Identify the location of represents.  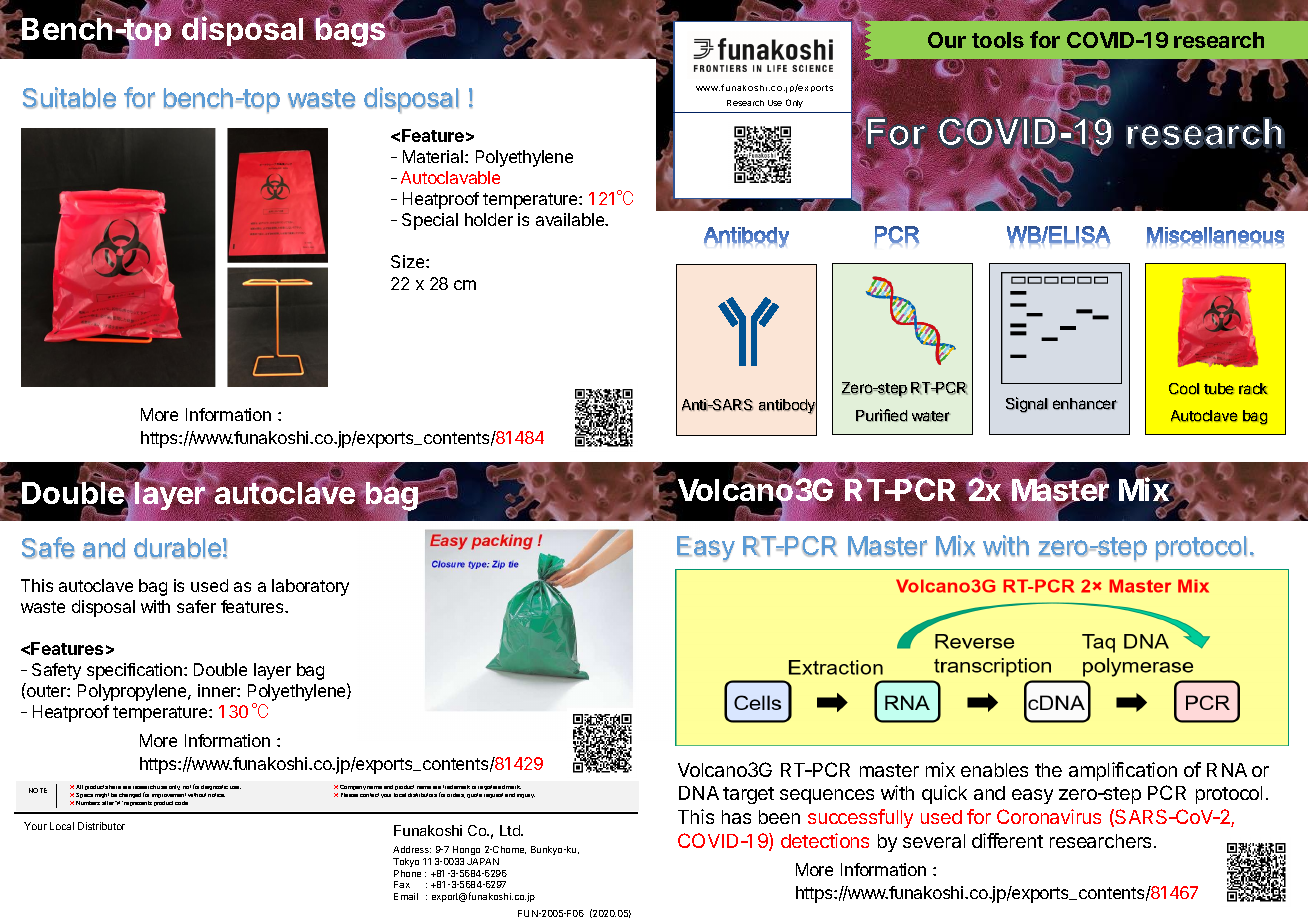
(138, 803).
